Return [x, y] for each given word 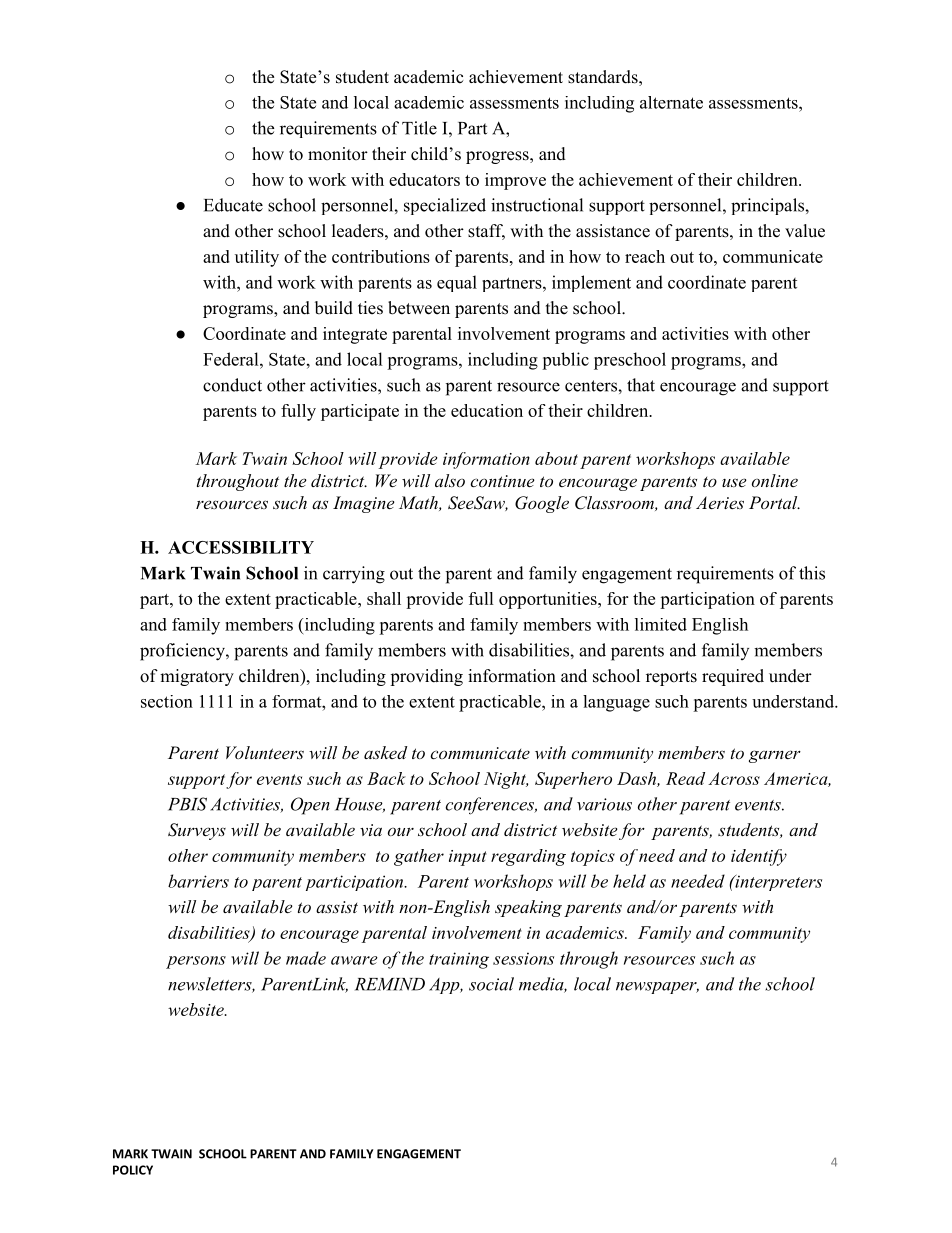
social [491, 984]
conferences [491, 806]
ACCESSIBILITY [241, 547]
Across [734, 778]
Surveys [197, 831]
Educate [233, 205]
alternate [671, 102]
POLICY [133, 1170]
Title [419, 128]
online [775, 480]
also [450, 480]
